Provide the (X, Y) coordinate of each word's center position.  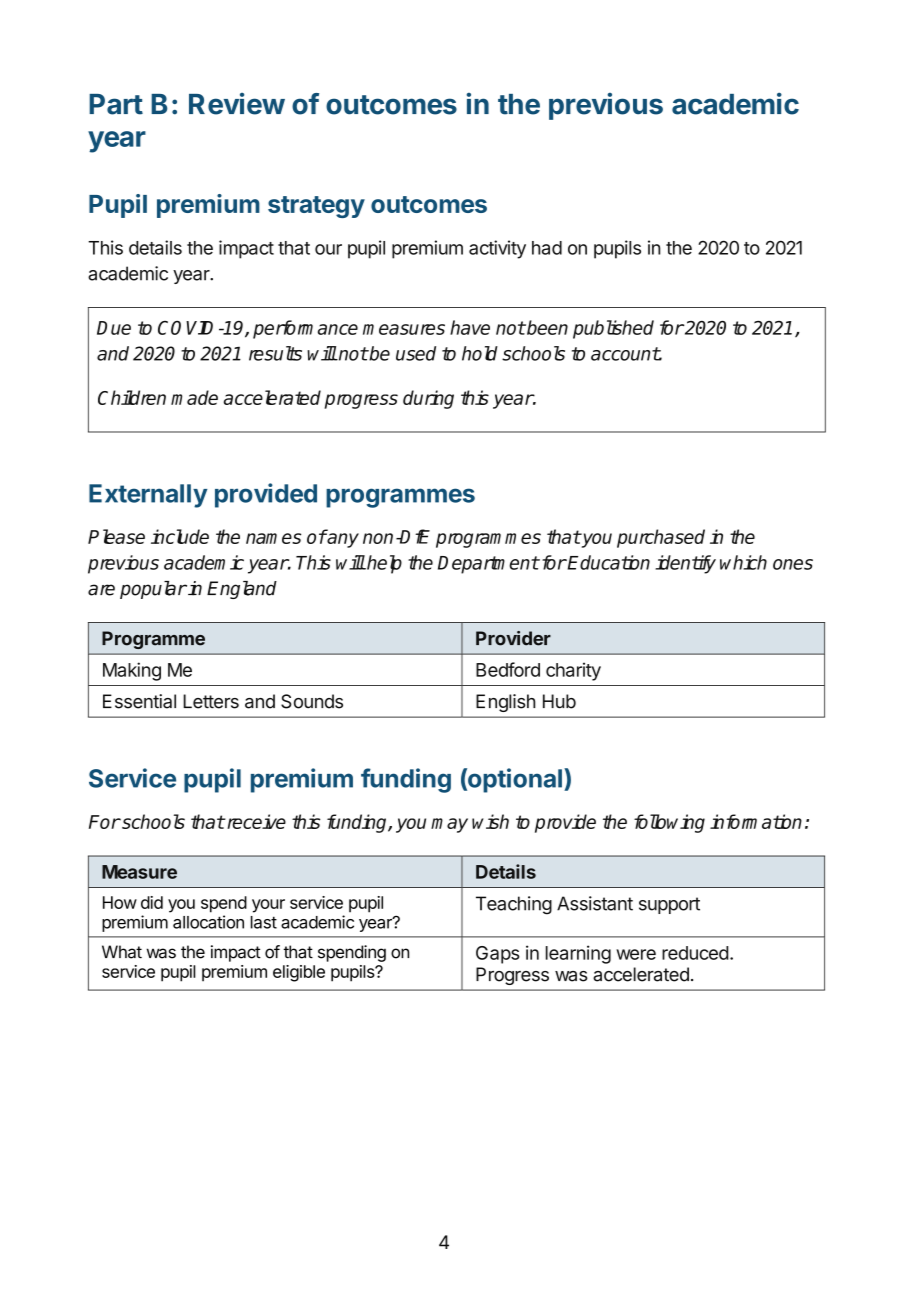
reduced (695, 953)
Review (237, 104)
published (613, 329)
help (383, 564)
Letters (211, 701)
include (180, 536)
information (756, 821)
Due (114, 328)
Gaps (498, 955)
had (547, 248)
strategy (316, 207)
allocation (208, 922)
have (470, 327)
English (506, 703)
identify (685, 564)
